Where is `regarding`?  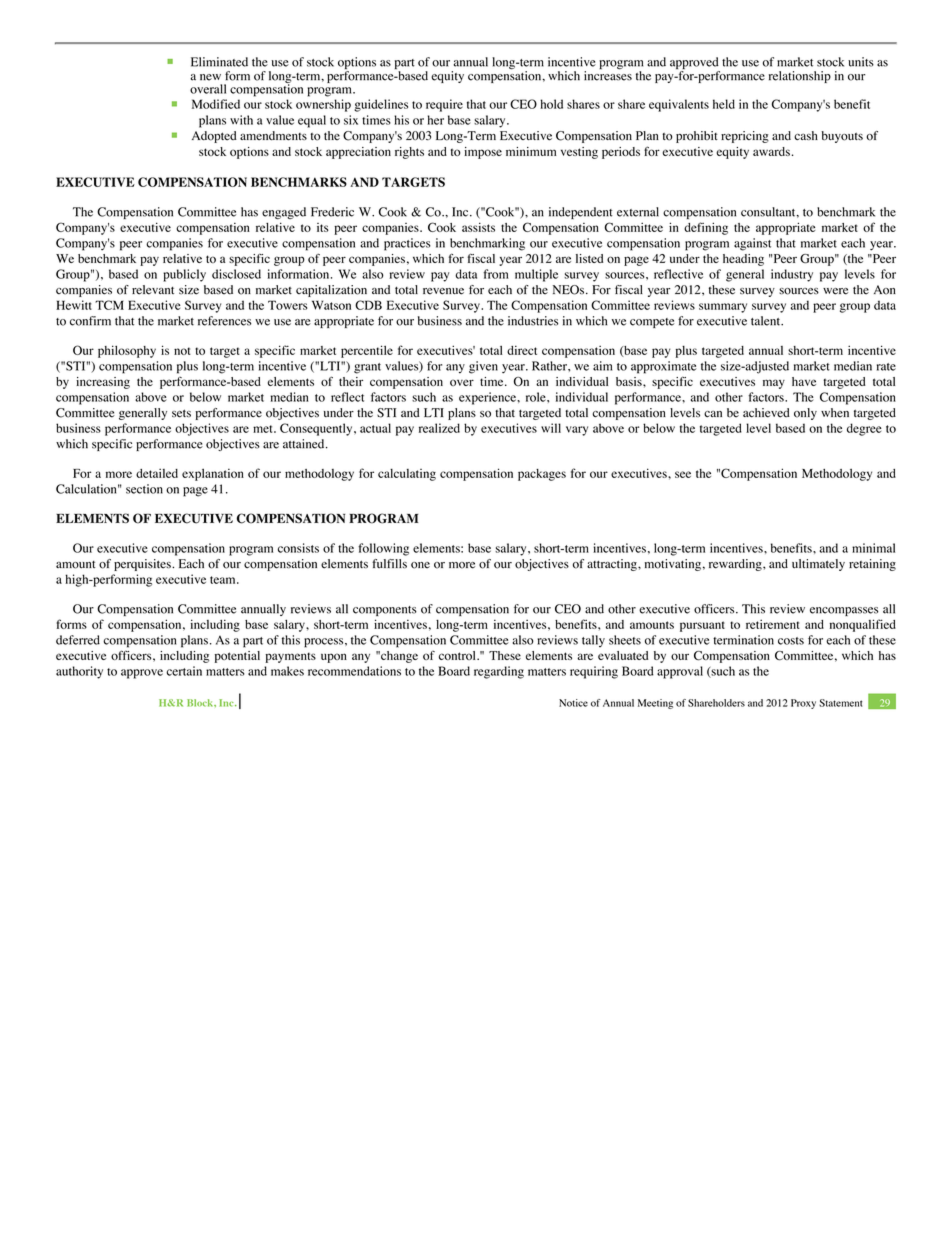 regarding is located at coordinates (499, 672).
